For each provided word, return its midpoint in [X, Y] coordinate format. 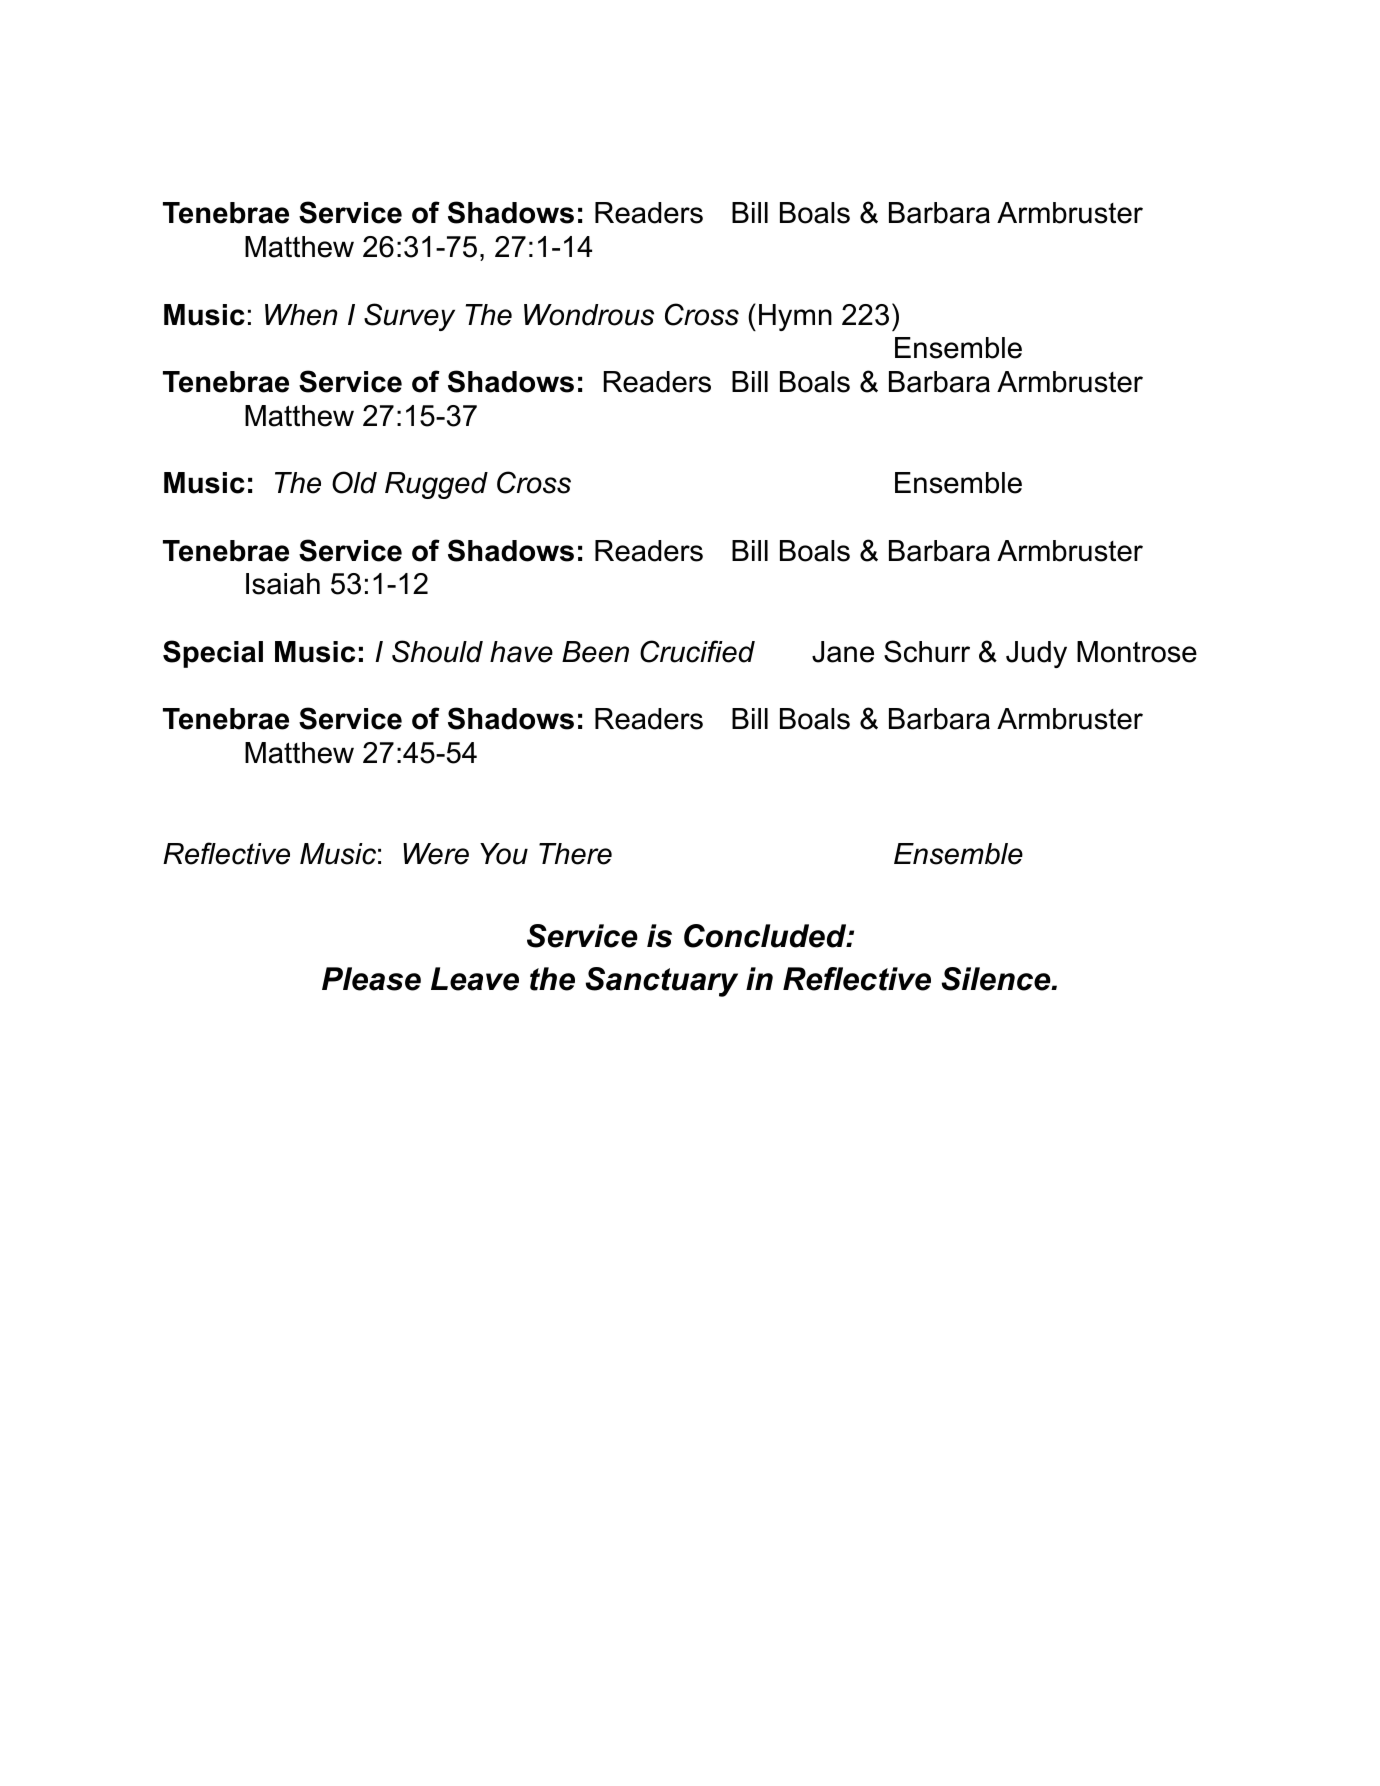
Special [213, 654]
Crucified [697, 651]
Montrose [1137, 652]
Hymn [795, 317]
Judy [1036, 654]
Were [436, 854]
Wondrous [589, 315]
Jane [843, 652]
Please [371, 979]
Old [354, 482]
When [301, 315]
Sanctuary [662, 982]
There [575, 854]
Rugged [436, 485]
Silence [997, 979]
